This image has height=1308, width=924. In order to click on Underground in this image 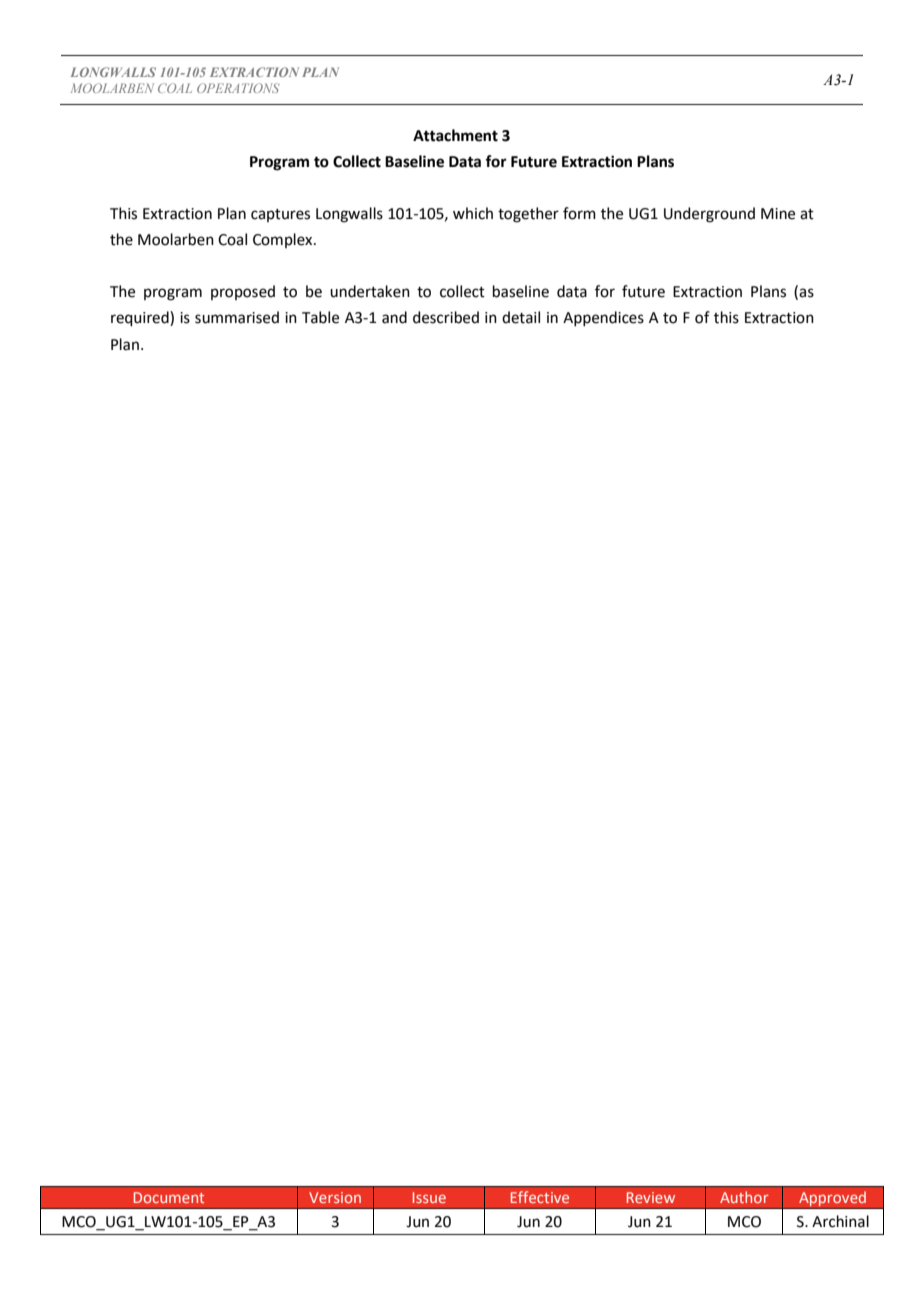, I will do `click(709, 215)`.
